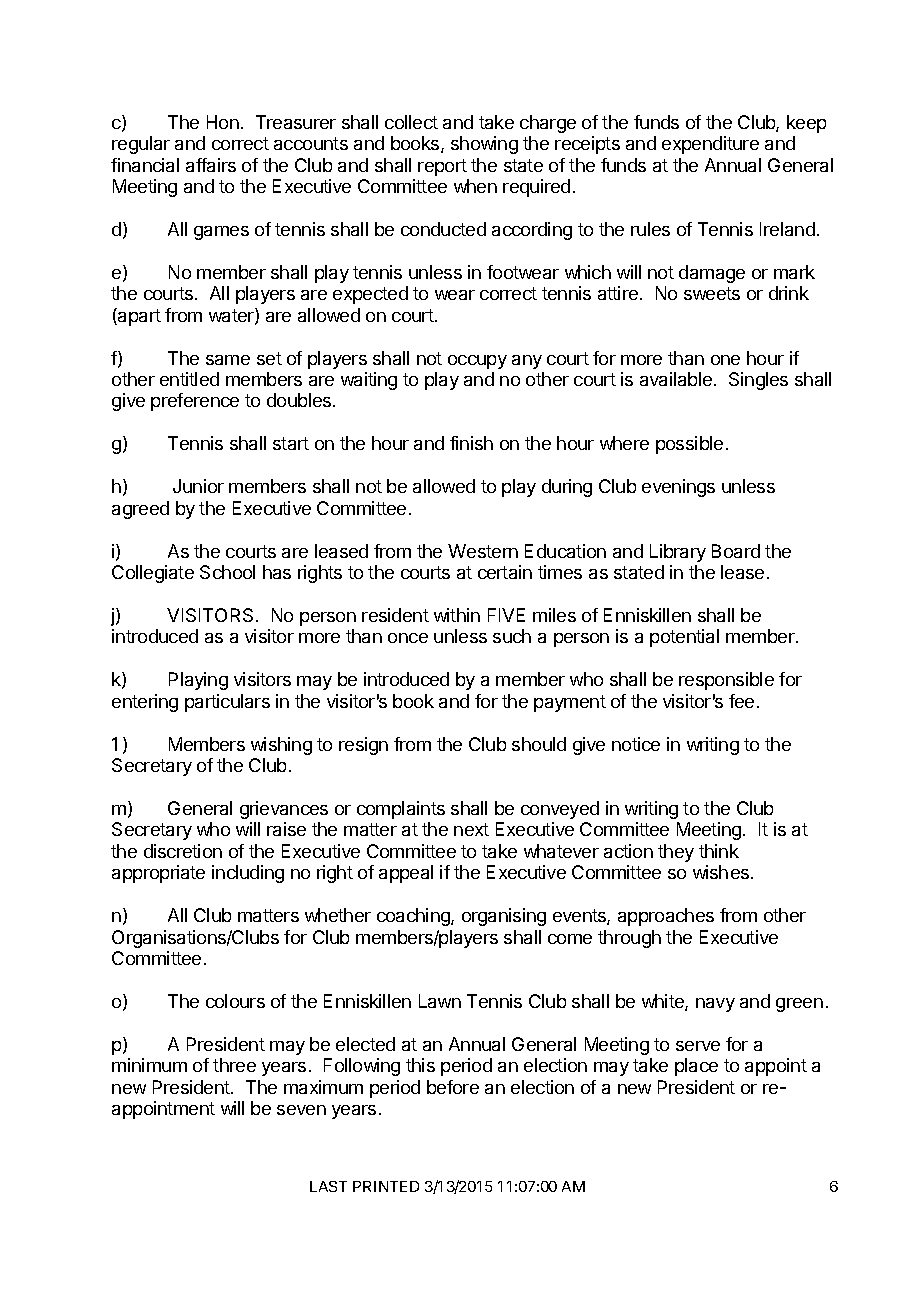  I want to click on expenditure, so click(710, 145).
